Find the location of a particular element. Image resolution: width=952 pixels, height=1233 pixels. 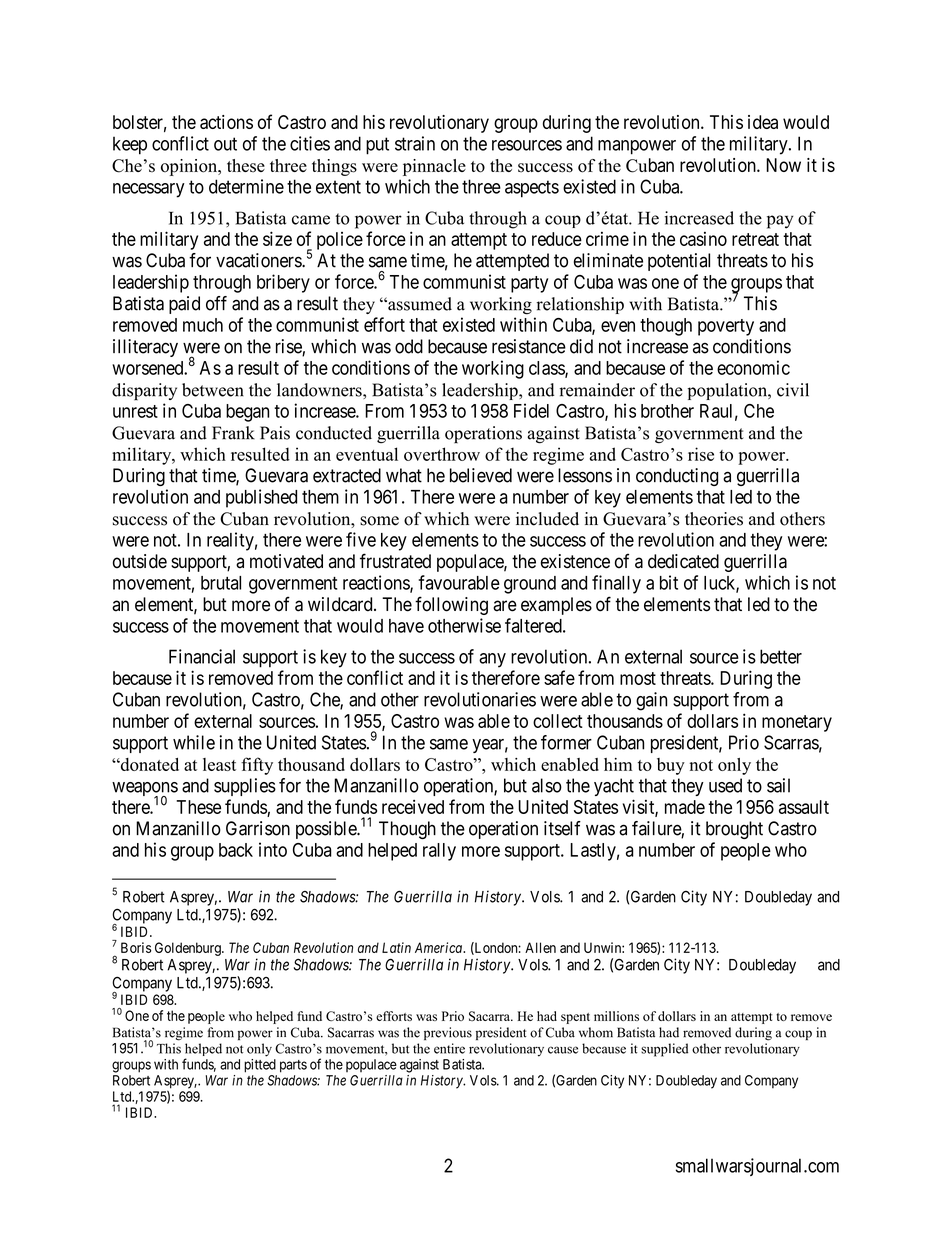

pinnacle is located at coordinates (434, 167).
